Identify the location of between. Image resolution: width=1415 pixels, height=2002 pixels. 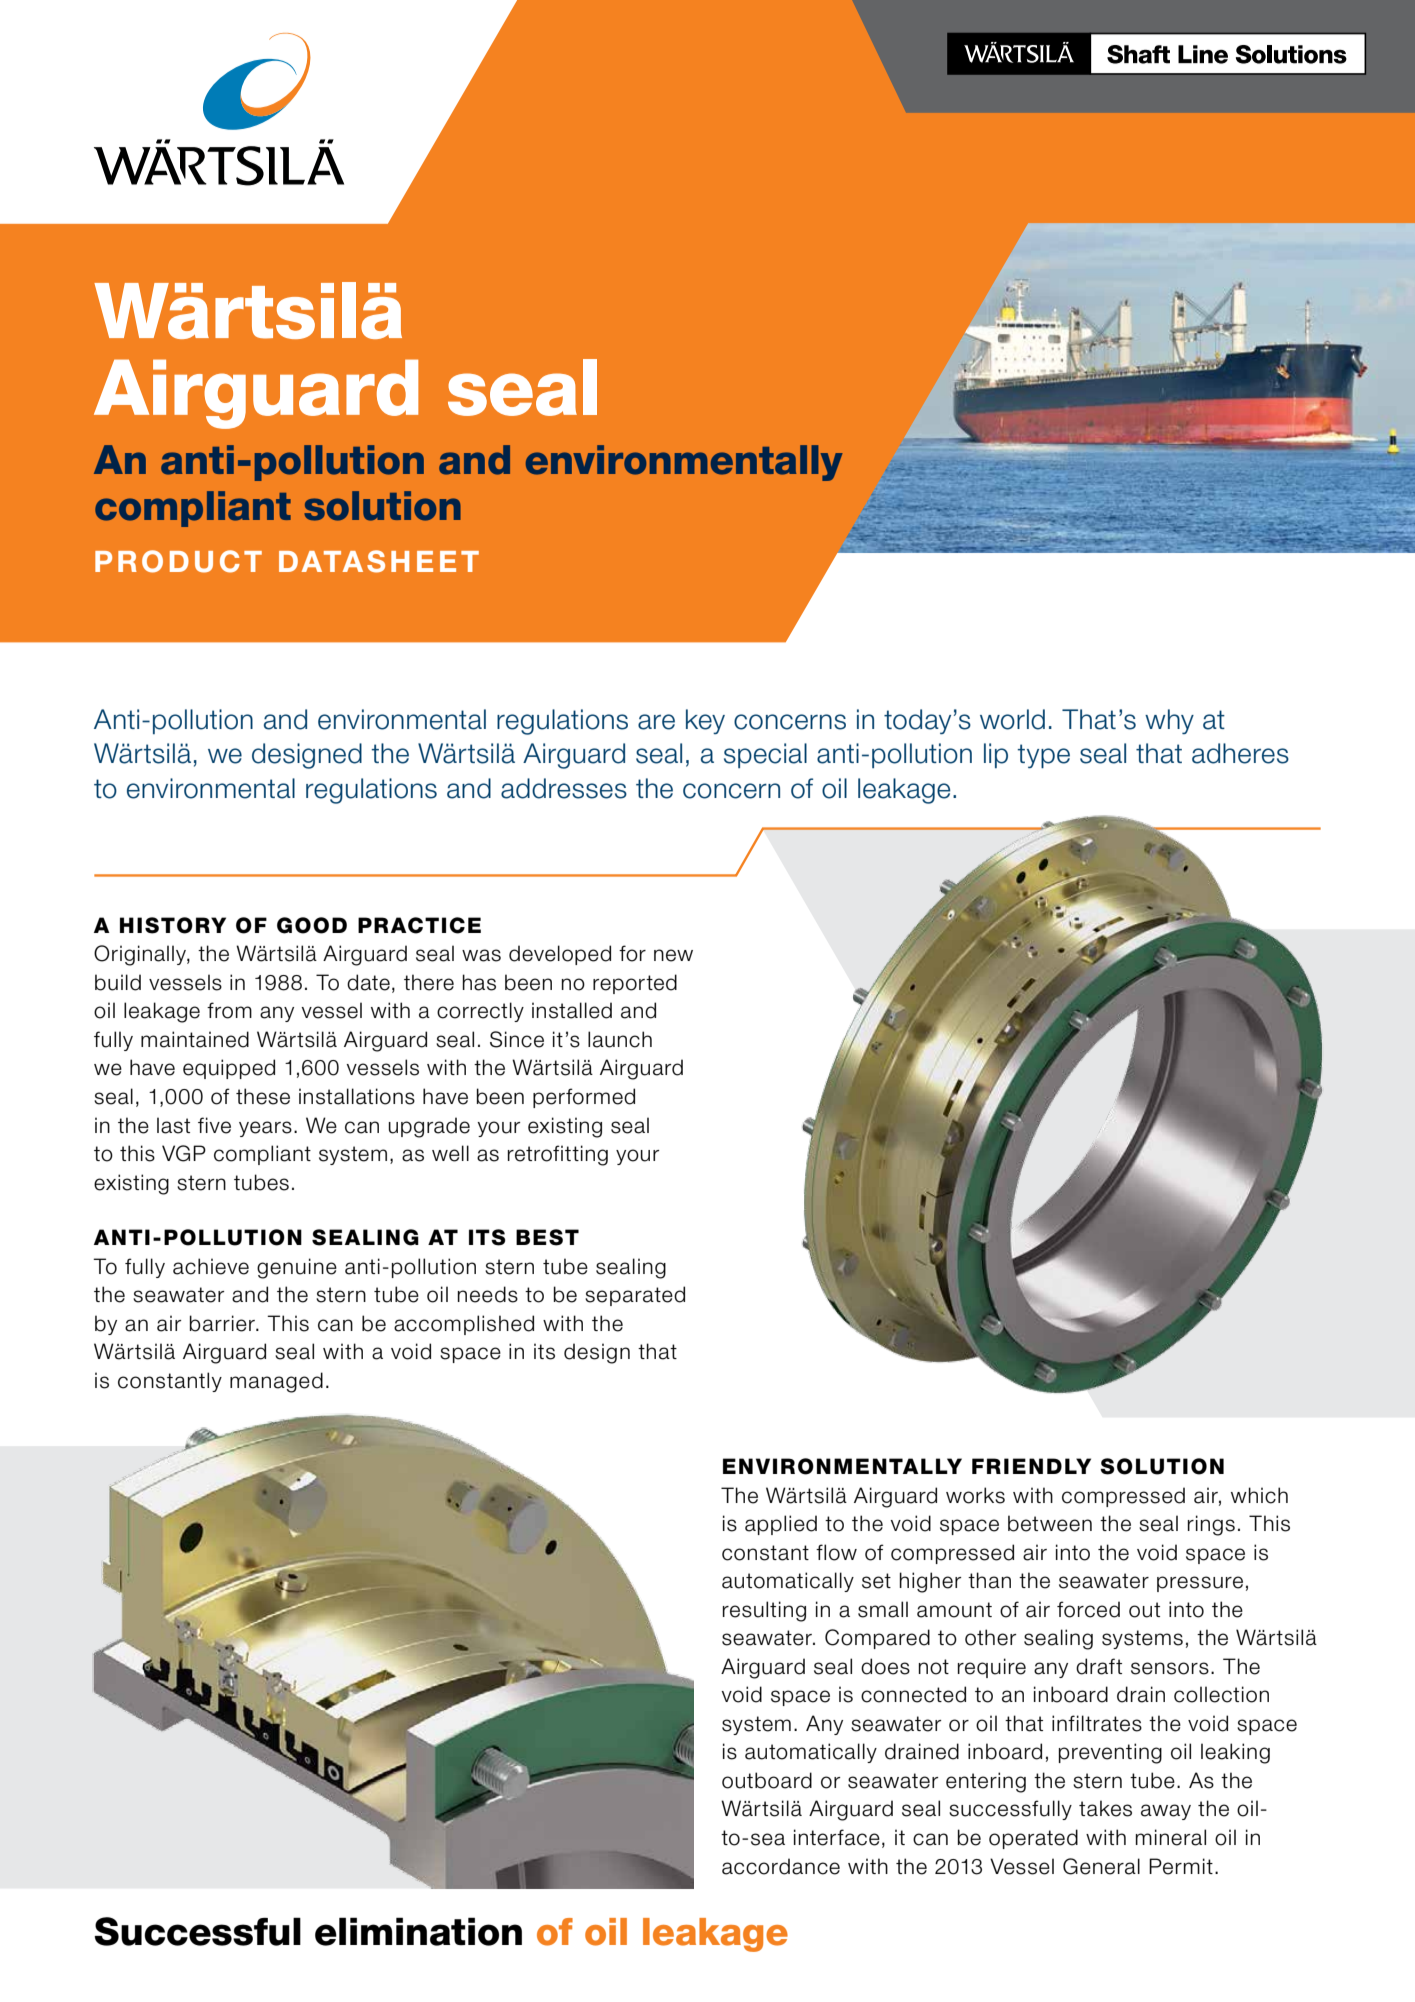
(1050, 1523).
